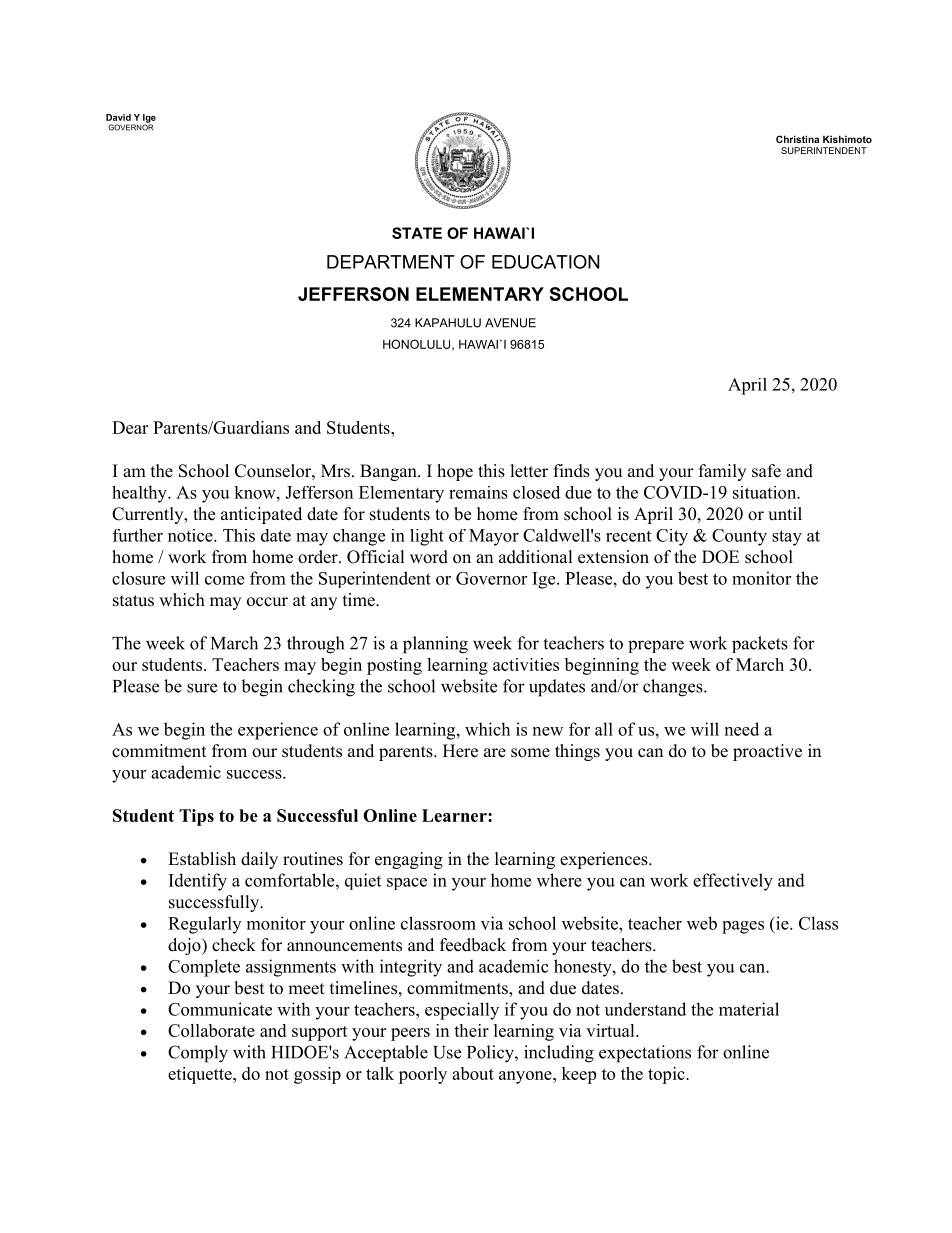 The image size is (952, 1233). I want to click on Dear, so click(130, 427).
